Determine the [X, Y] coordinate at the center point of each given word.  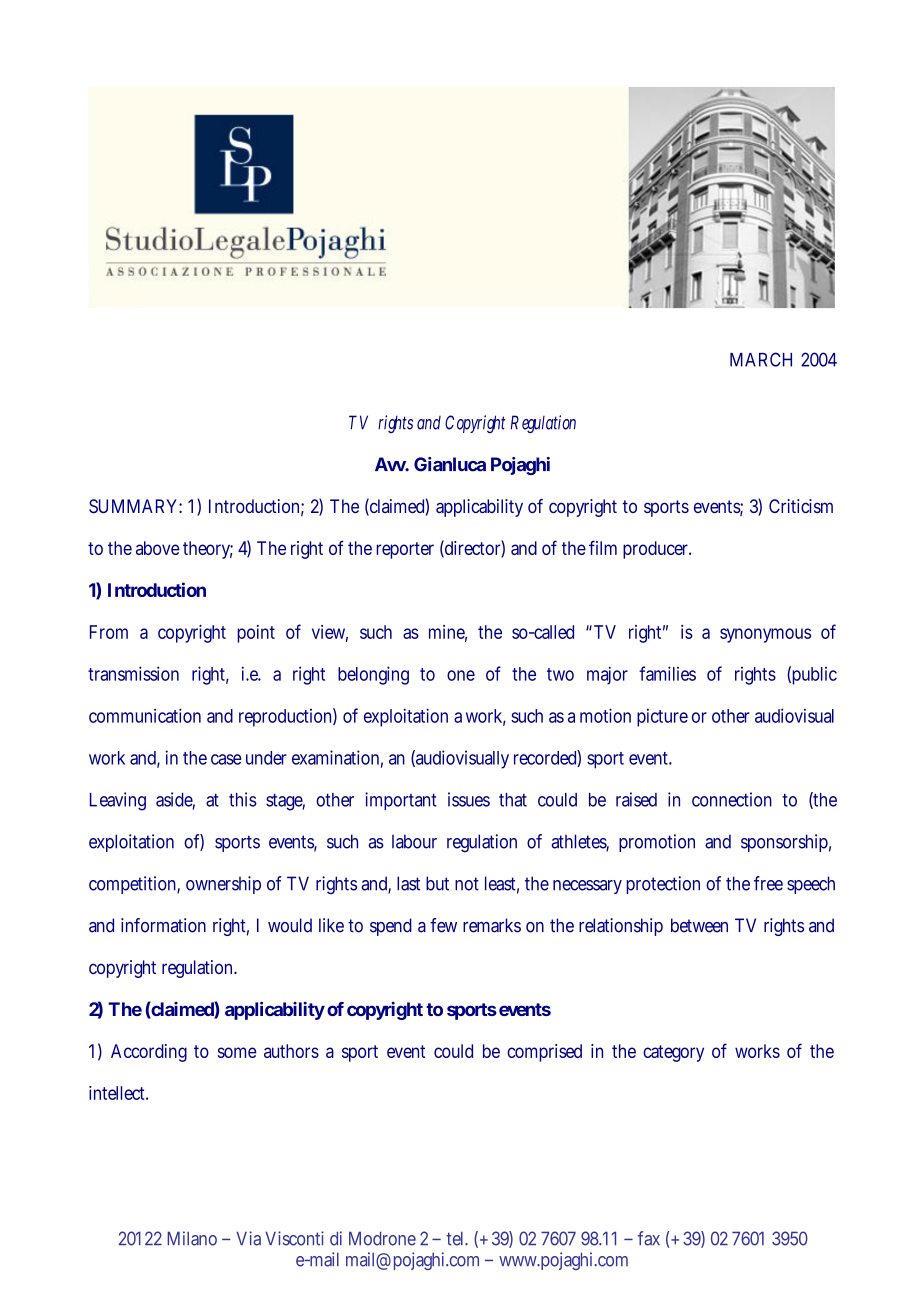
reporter [405, 550]
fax [649, 1238]
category [673, 1053]
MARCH [761, 359]
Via [248, 1238]
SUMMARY [133, 506]
